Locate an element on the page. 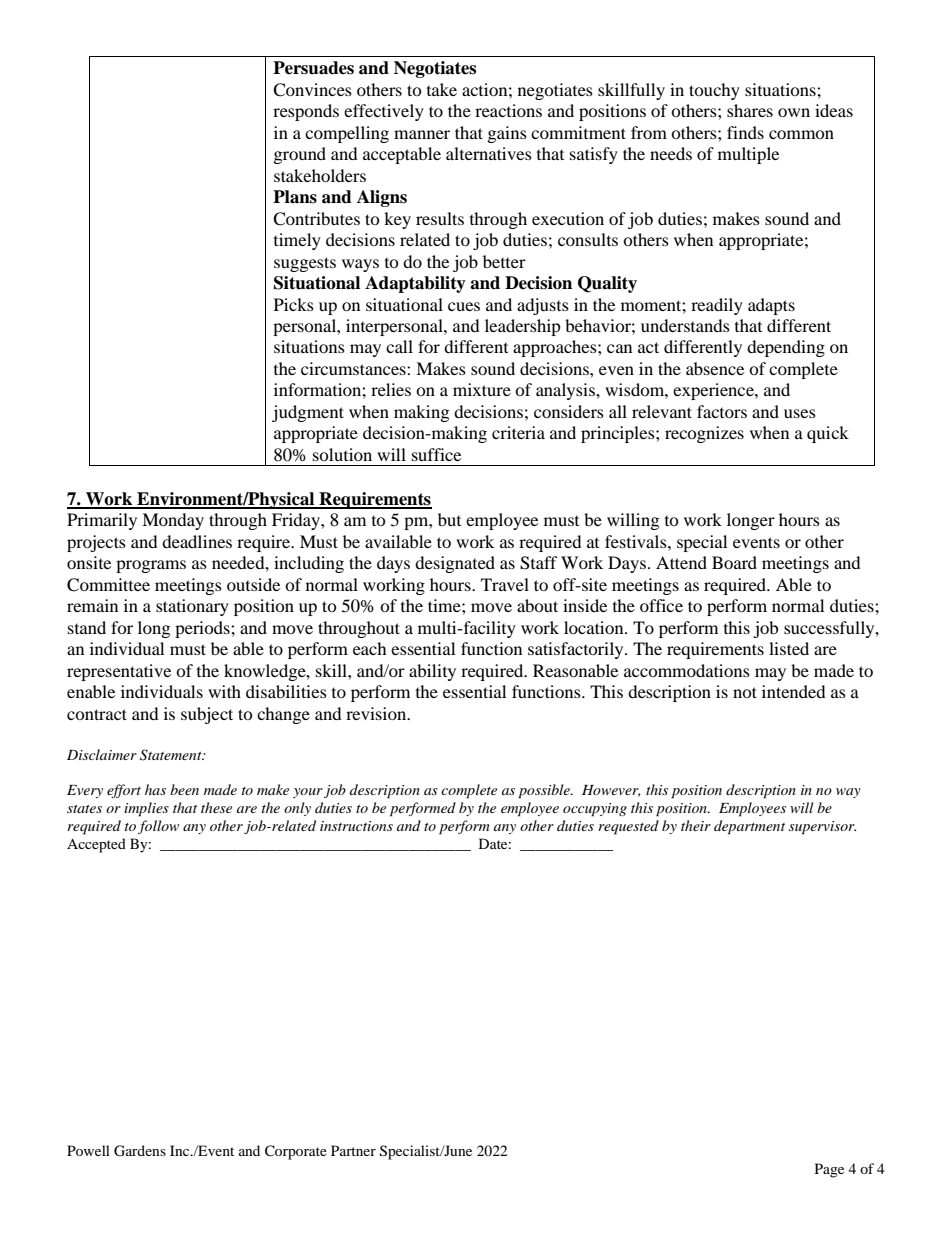  Picks is located at coordinates (294, 304).
